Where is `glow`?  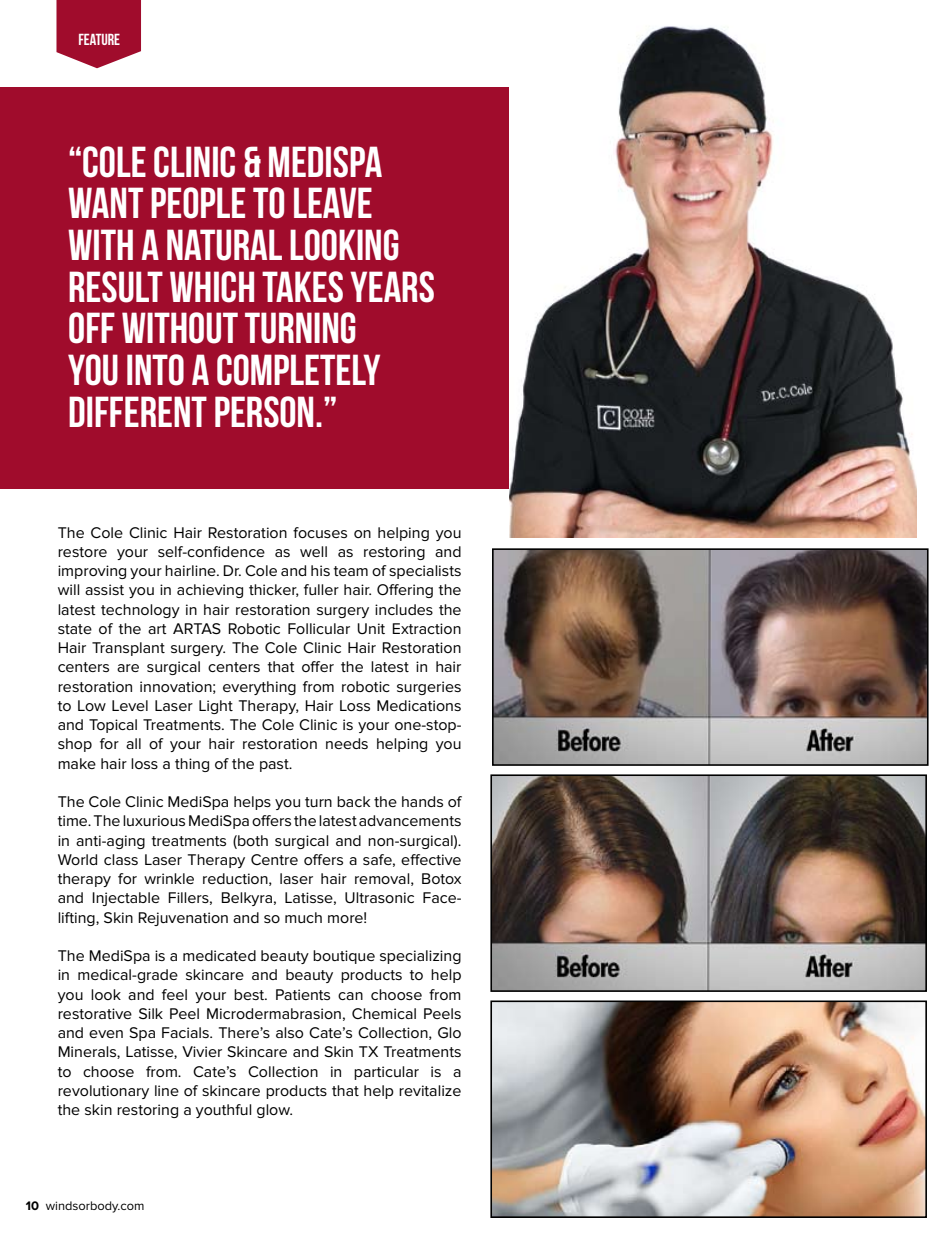
glow is located at coordinates (274, 1111).
